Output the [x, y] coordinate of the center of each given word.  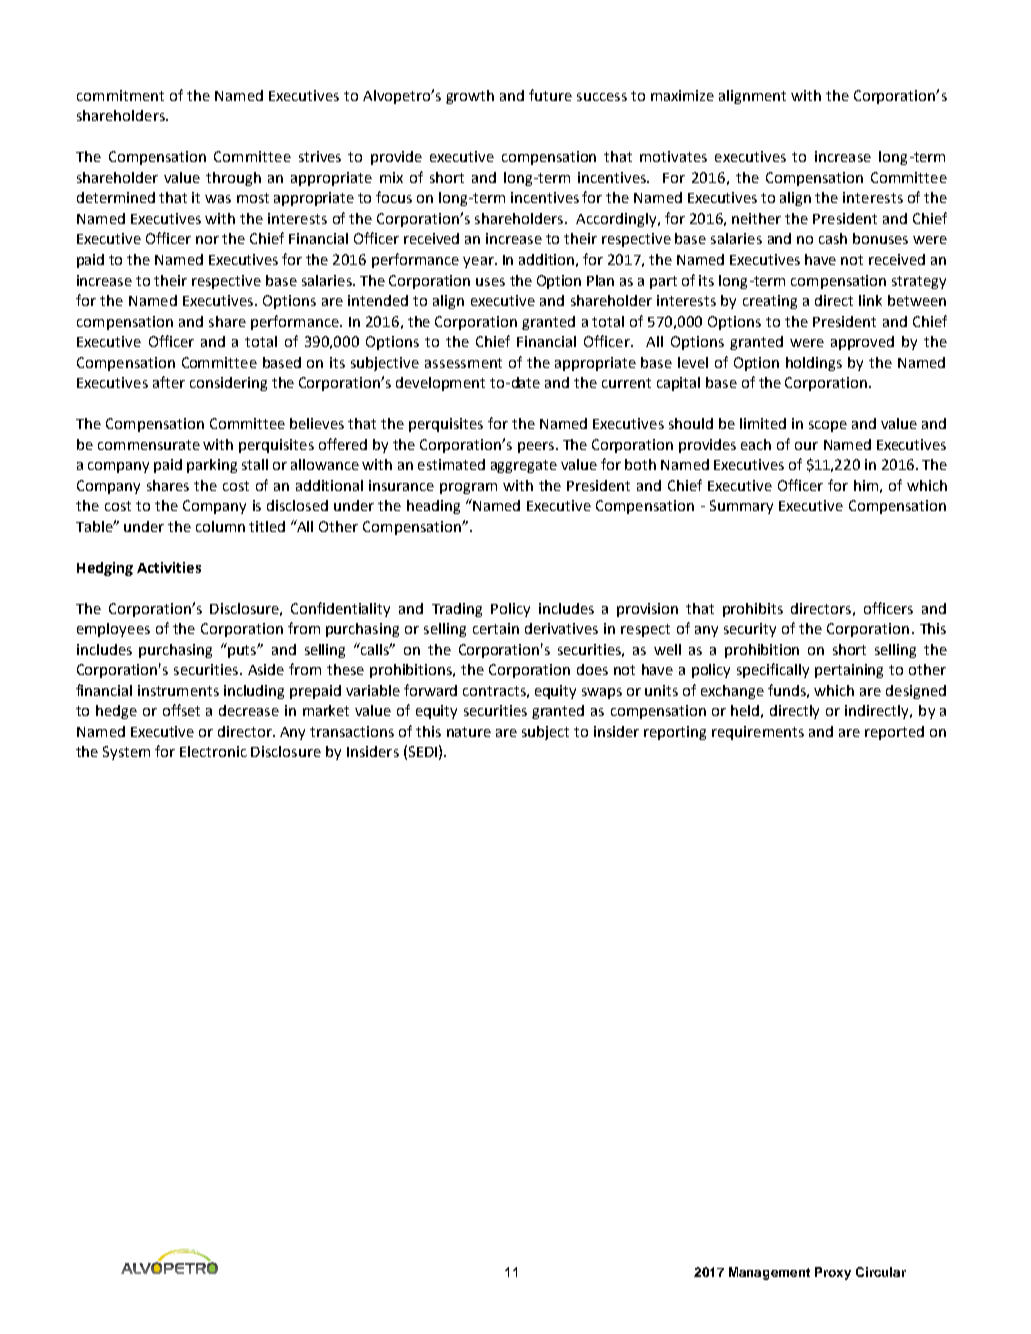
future [550, 95]
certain [496, 628]
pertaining [849, 671]
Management [769, 1273]
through [233, 179]
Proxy [833, 1273]
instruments [178, 690]
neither [756, 218]
